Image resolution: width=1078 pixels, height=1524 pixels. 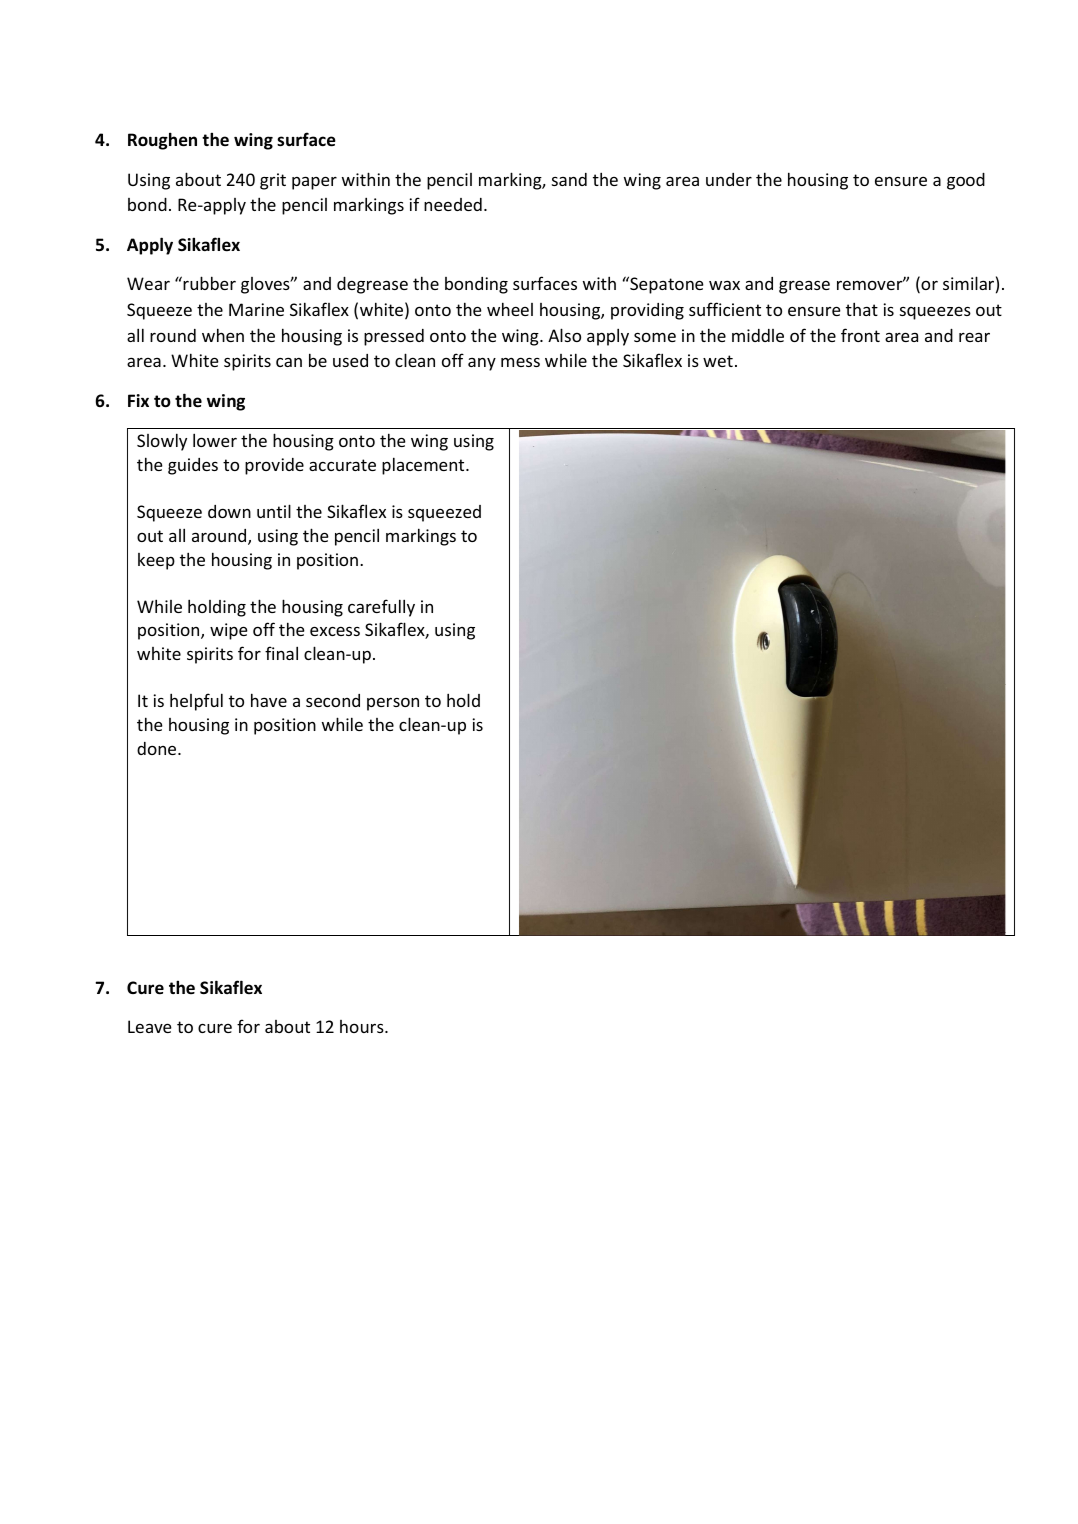 What do you see at coordinates (860, 335) in the screenshot?
I see `front` at bounding box center [860, 335].
